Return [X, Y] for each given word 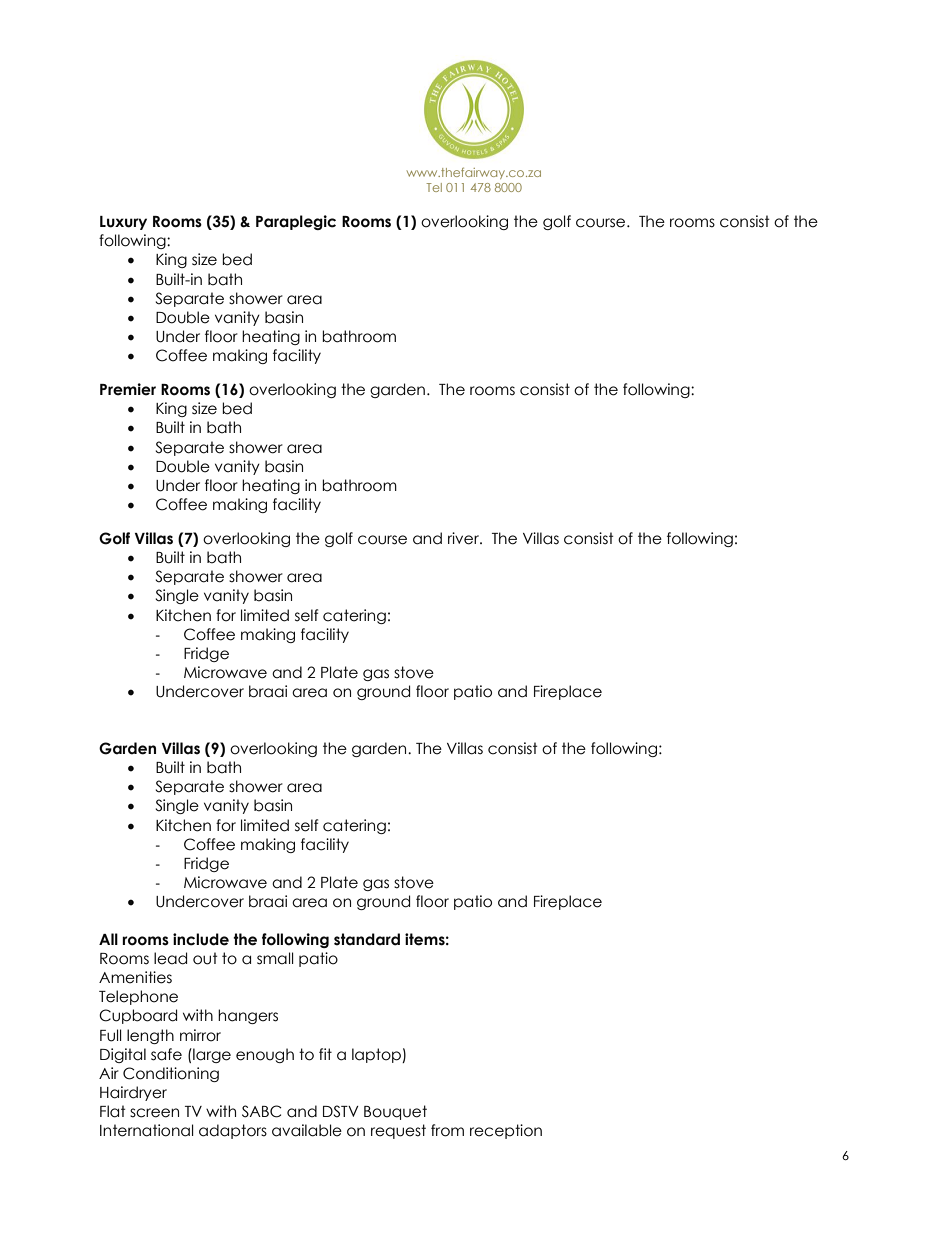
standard [367, 939]
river [464, 538]
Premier [128, 389]
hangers [248, 1016]
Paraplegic [296, 222]
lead [170, 958]
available [307, 1130]
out [205, 958]
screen [154, 1113]
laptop [377, 1055]
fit [325, 1054]
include [201, 939]
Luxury [123, 223]
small [275, 958]
